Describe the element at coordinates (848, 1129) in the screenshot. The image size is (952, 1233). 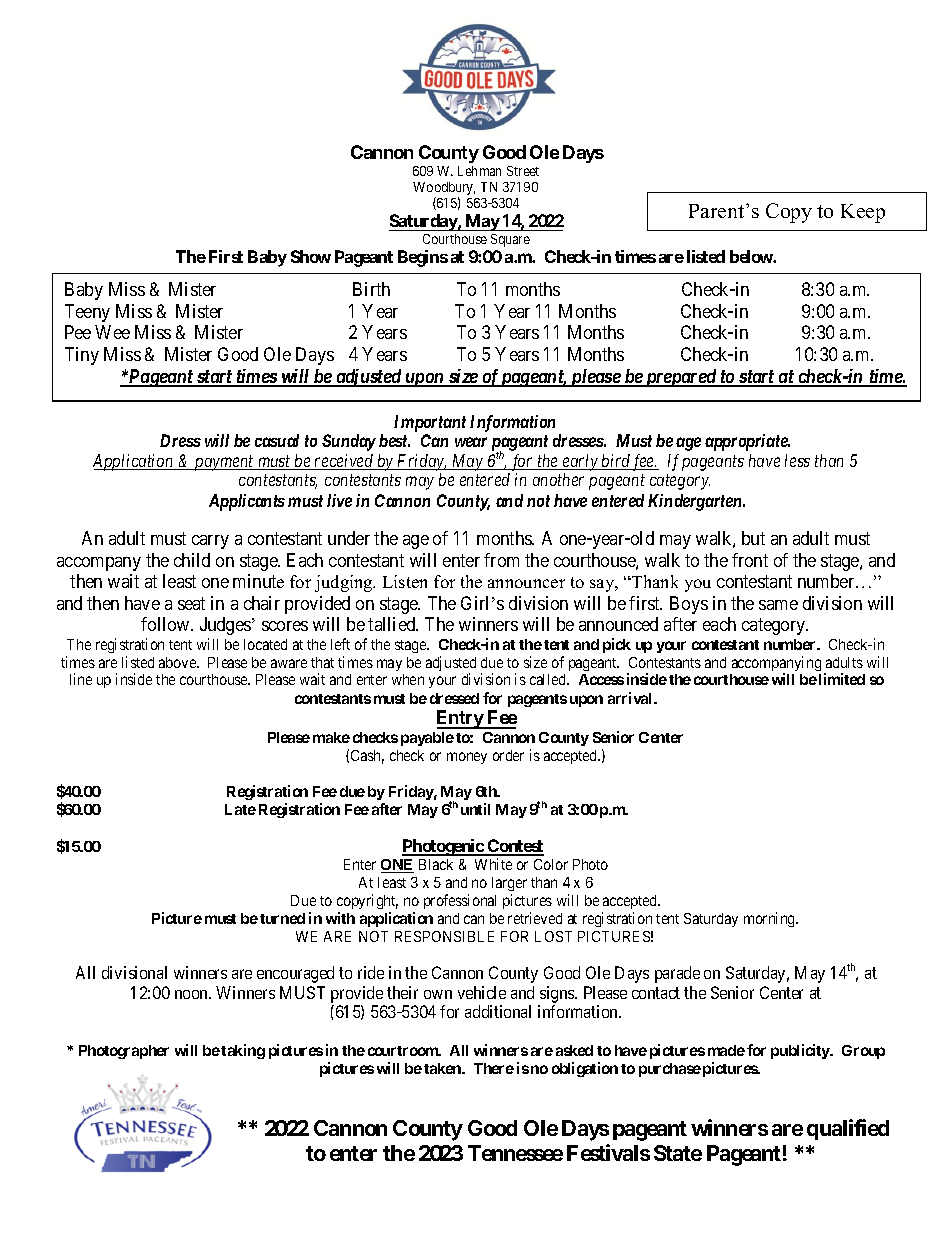
I see `qualified` at that location.
